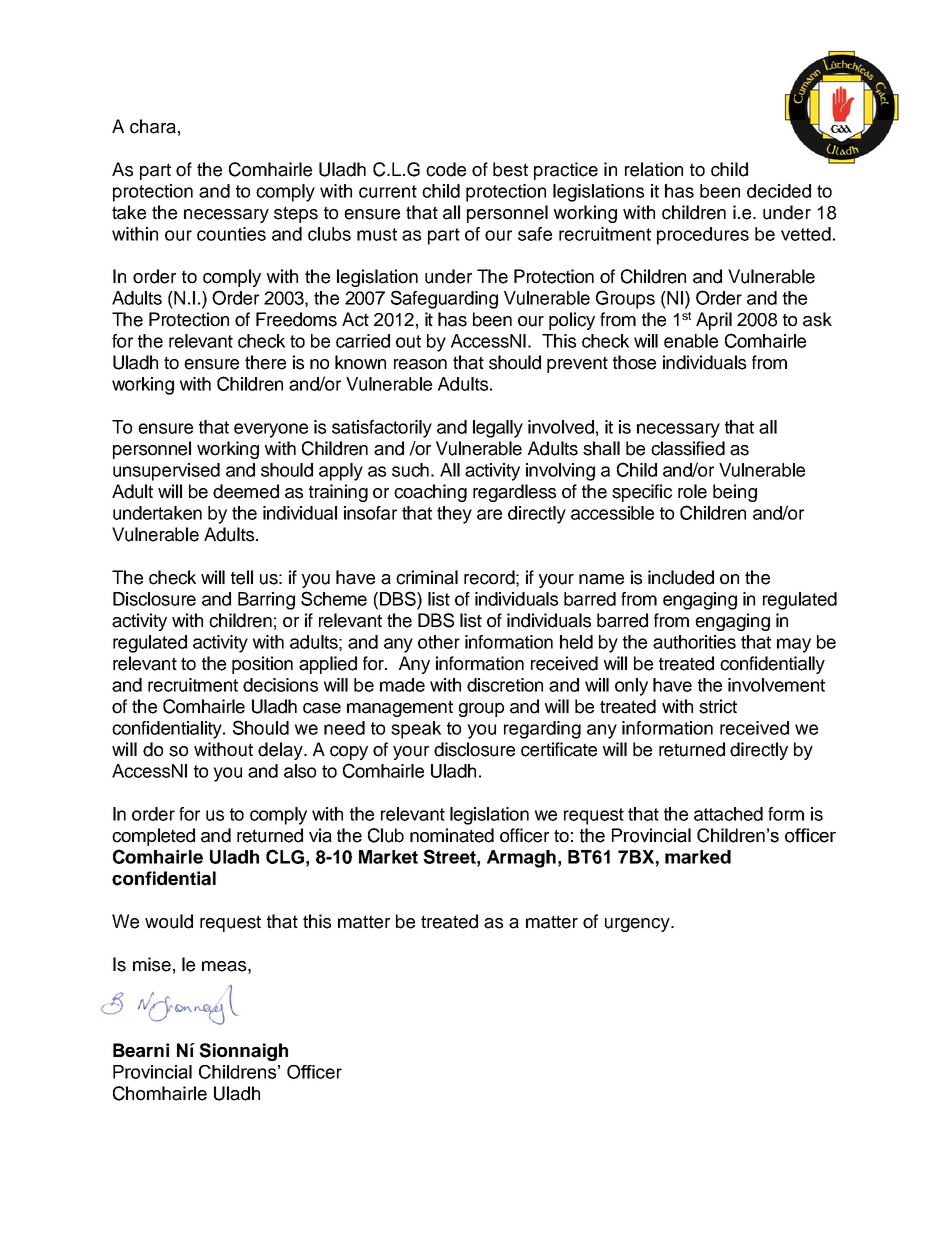 The width and height of the screenshot is (952, 1233). I want to click on decided, so click(779, 191).
